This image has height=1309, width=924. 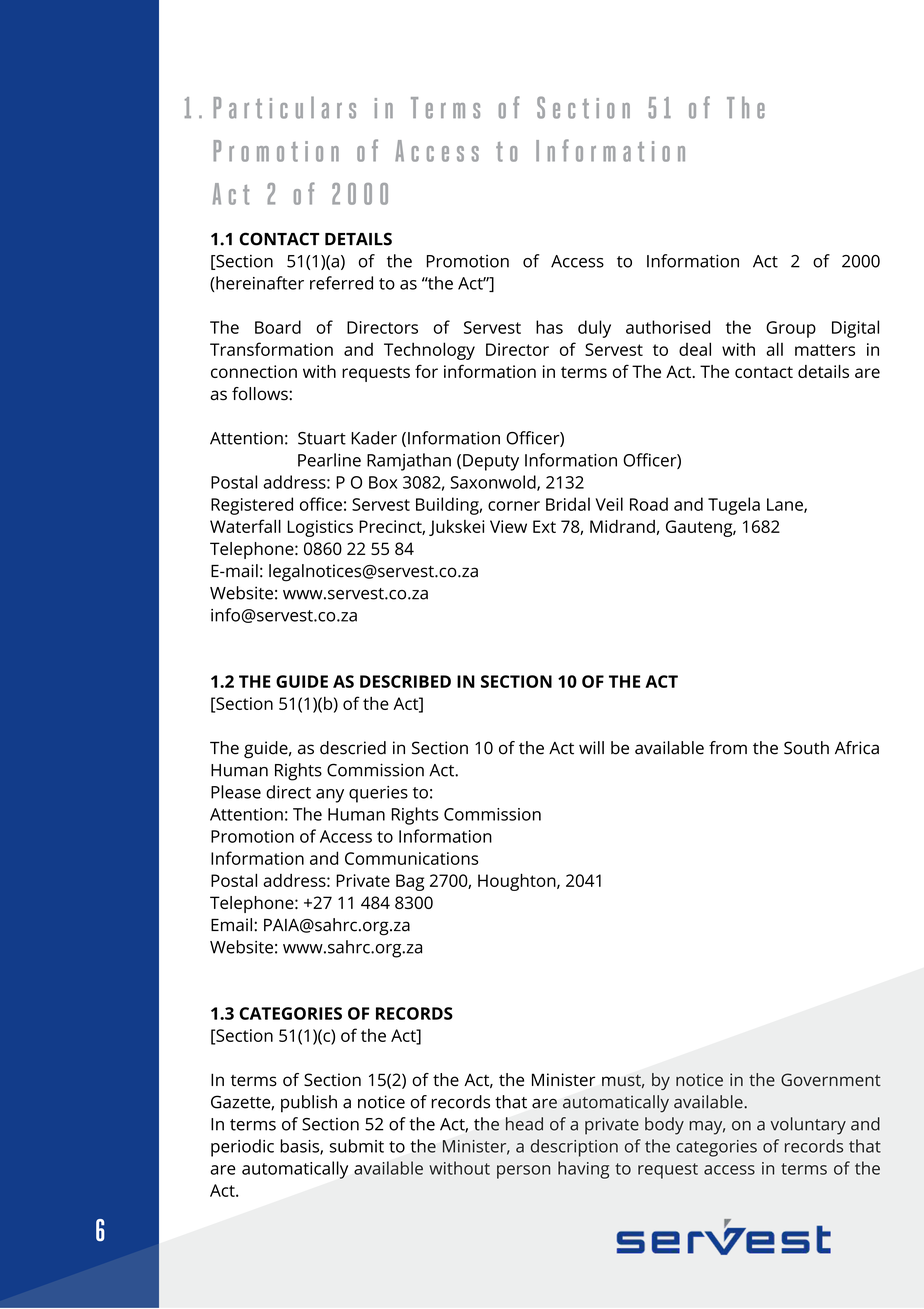 What do you see at coordinates (591, 747) in the image?
I see `will` at bounding box center [591, 747].
